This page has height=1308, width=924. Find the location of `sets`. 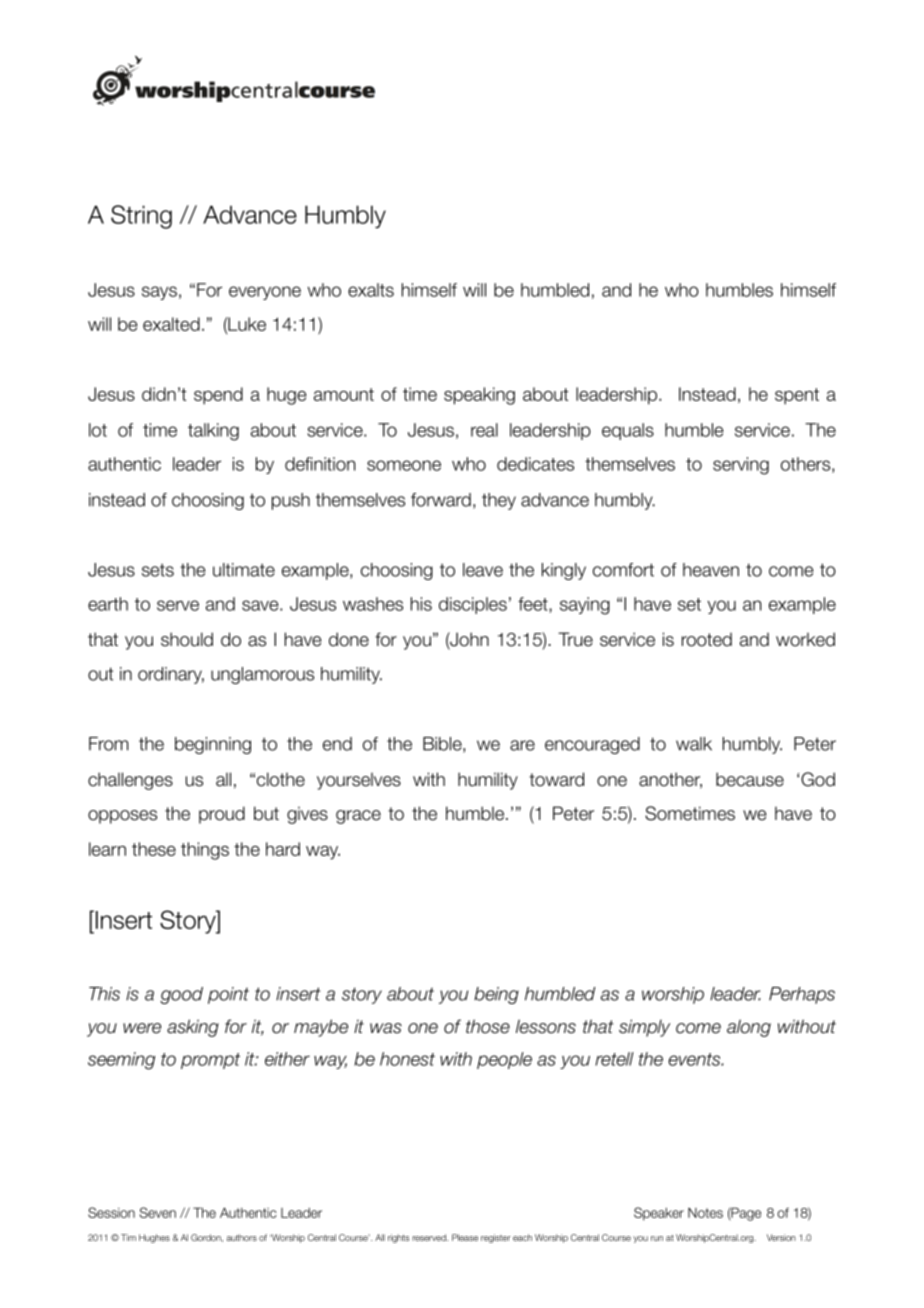

sets is located at coordinates (158, 570).
